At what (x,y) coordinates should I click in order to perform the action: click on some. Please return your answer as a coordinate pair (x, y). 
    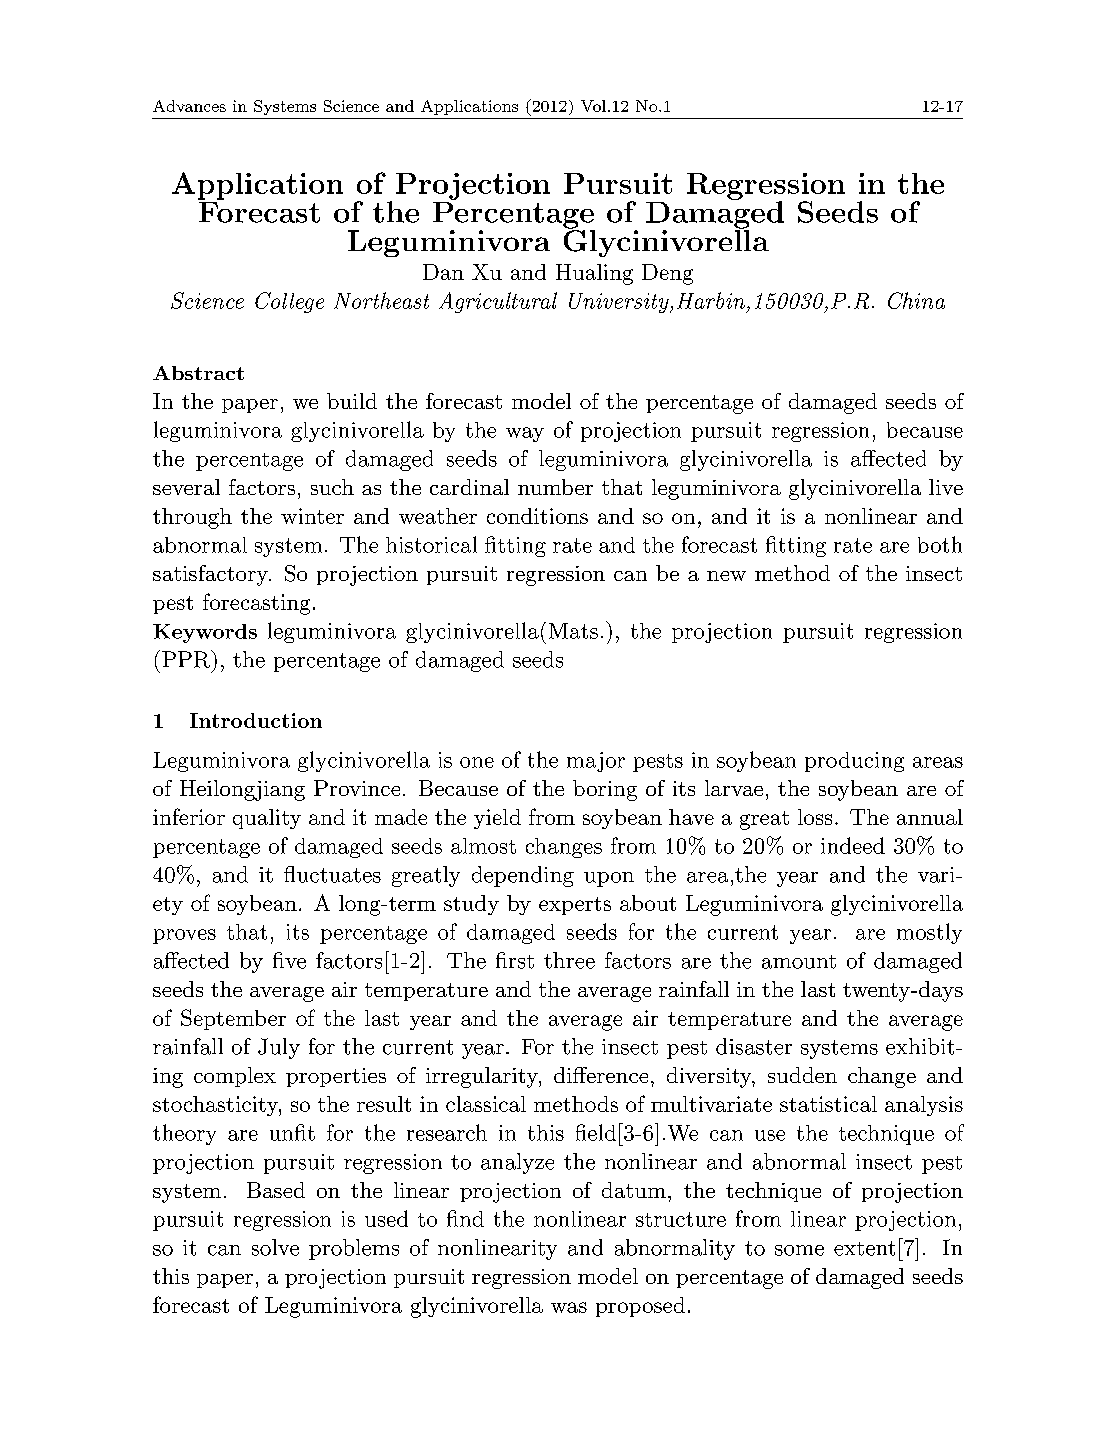
    Looking at the image, I should click on (799, 1250).
